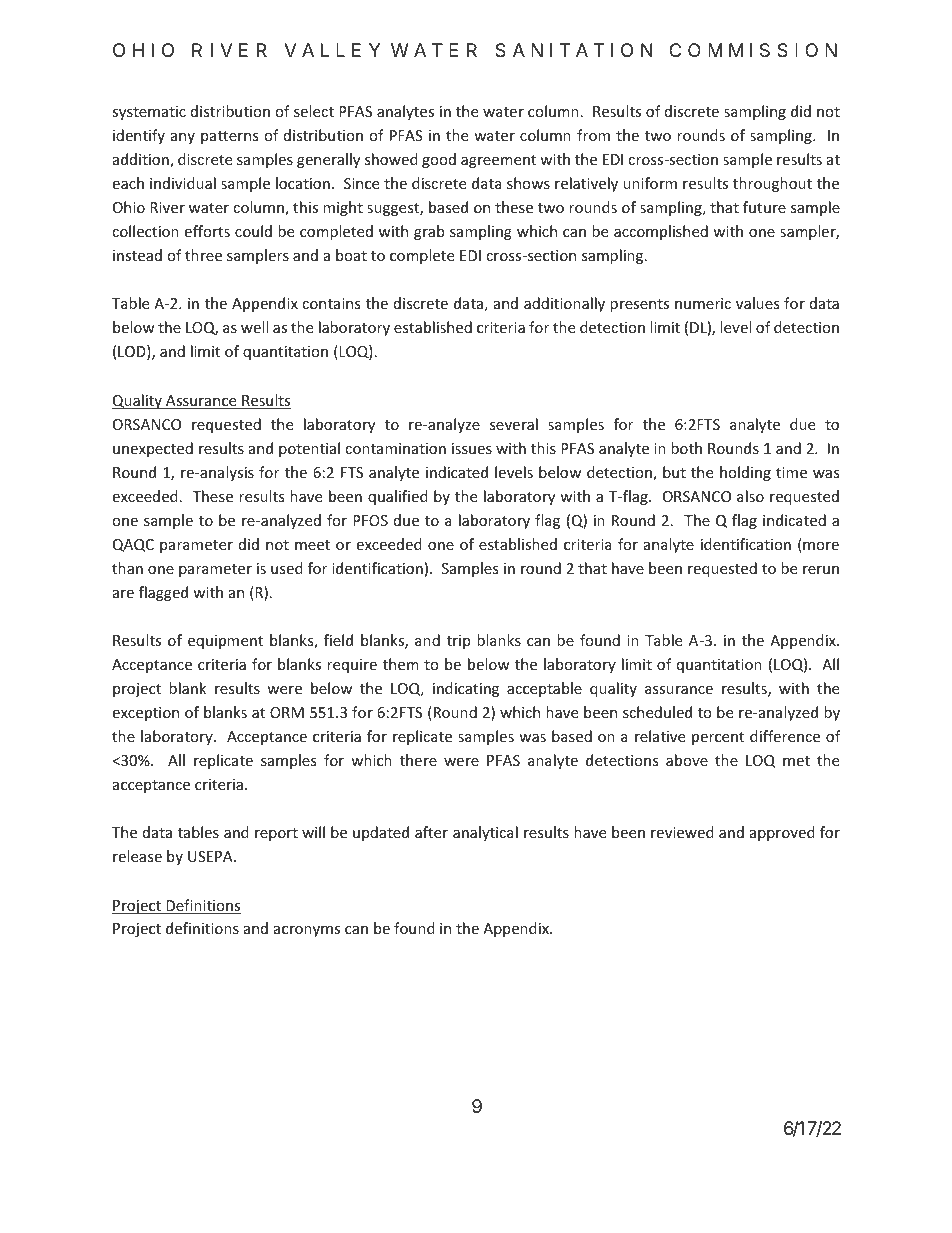  What do you see at coordinates (398, 497) in the screenshot?
I see `qualified` at bounding box center [398, 497].
